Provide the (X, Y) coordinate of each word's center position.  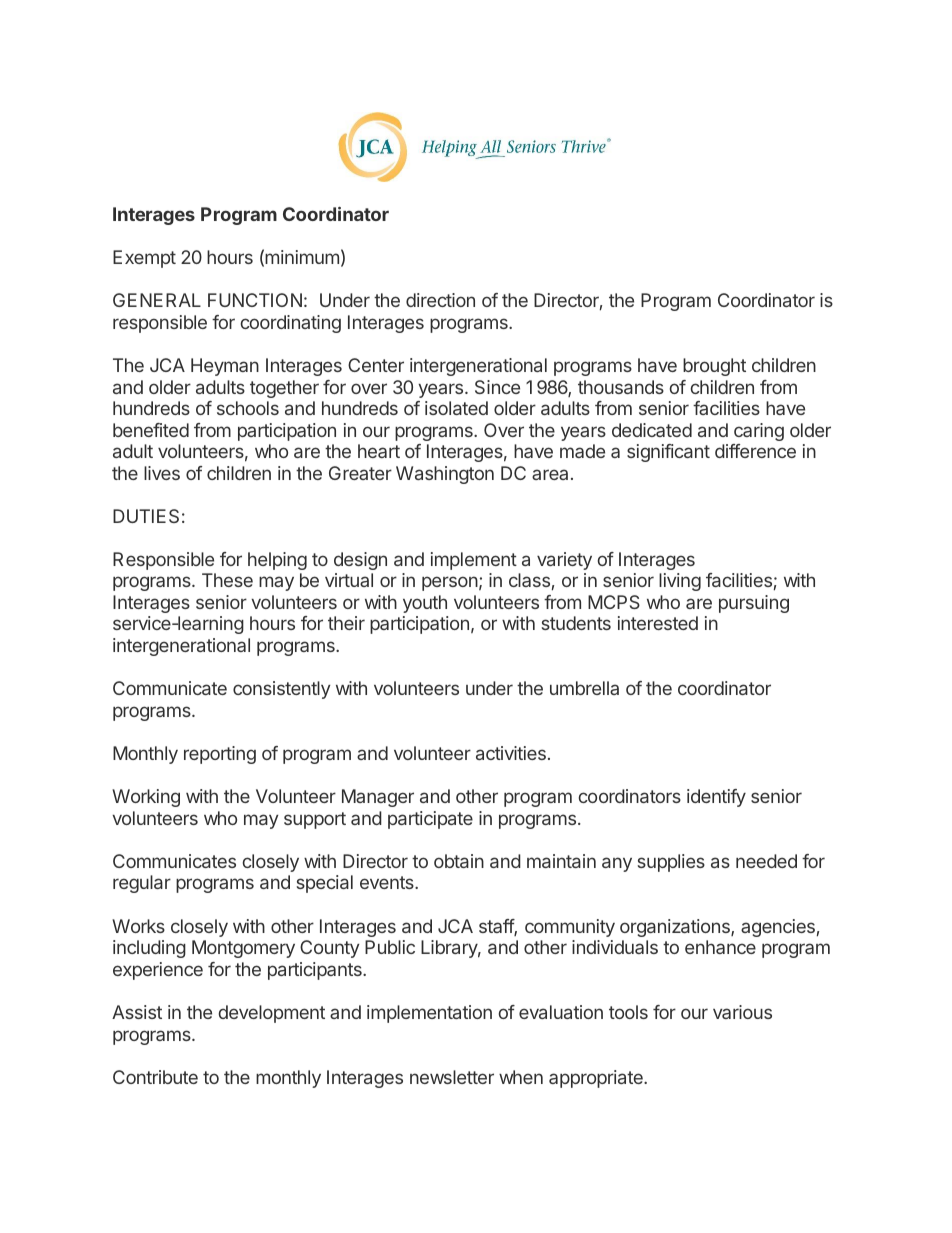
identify (716, 798)
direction (440, 300)
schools (248, 408)
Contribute (155, 1077)
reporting (220, 755)
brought (714, 367)
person (450, 583)
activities (511, 753)
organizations (676, 928)
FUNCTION (255, 300)
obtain (459, 861)
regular (142, 884)
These (227, 580)
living (680, 582)
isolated (456, 408)
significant (668, 453)
